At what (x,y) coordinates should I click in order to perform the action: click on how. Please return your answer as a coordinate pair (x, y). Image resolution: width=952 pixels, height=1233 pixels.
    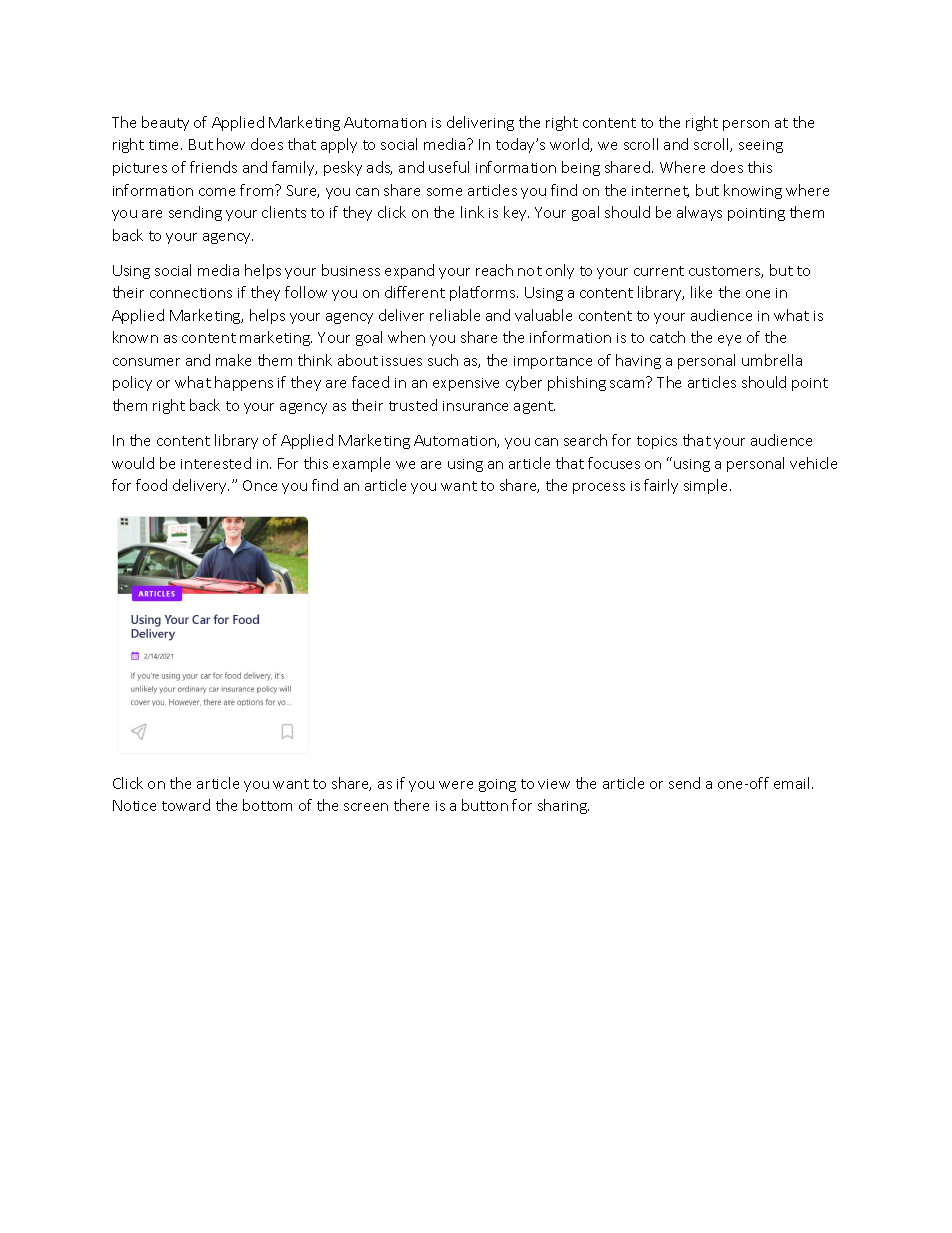
    Looking at the image, I should click on (231, 144).
